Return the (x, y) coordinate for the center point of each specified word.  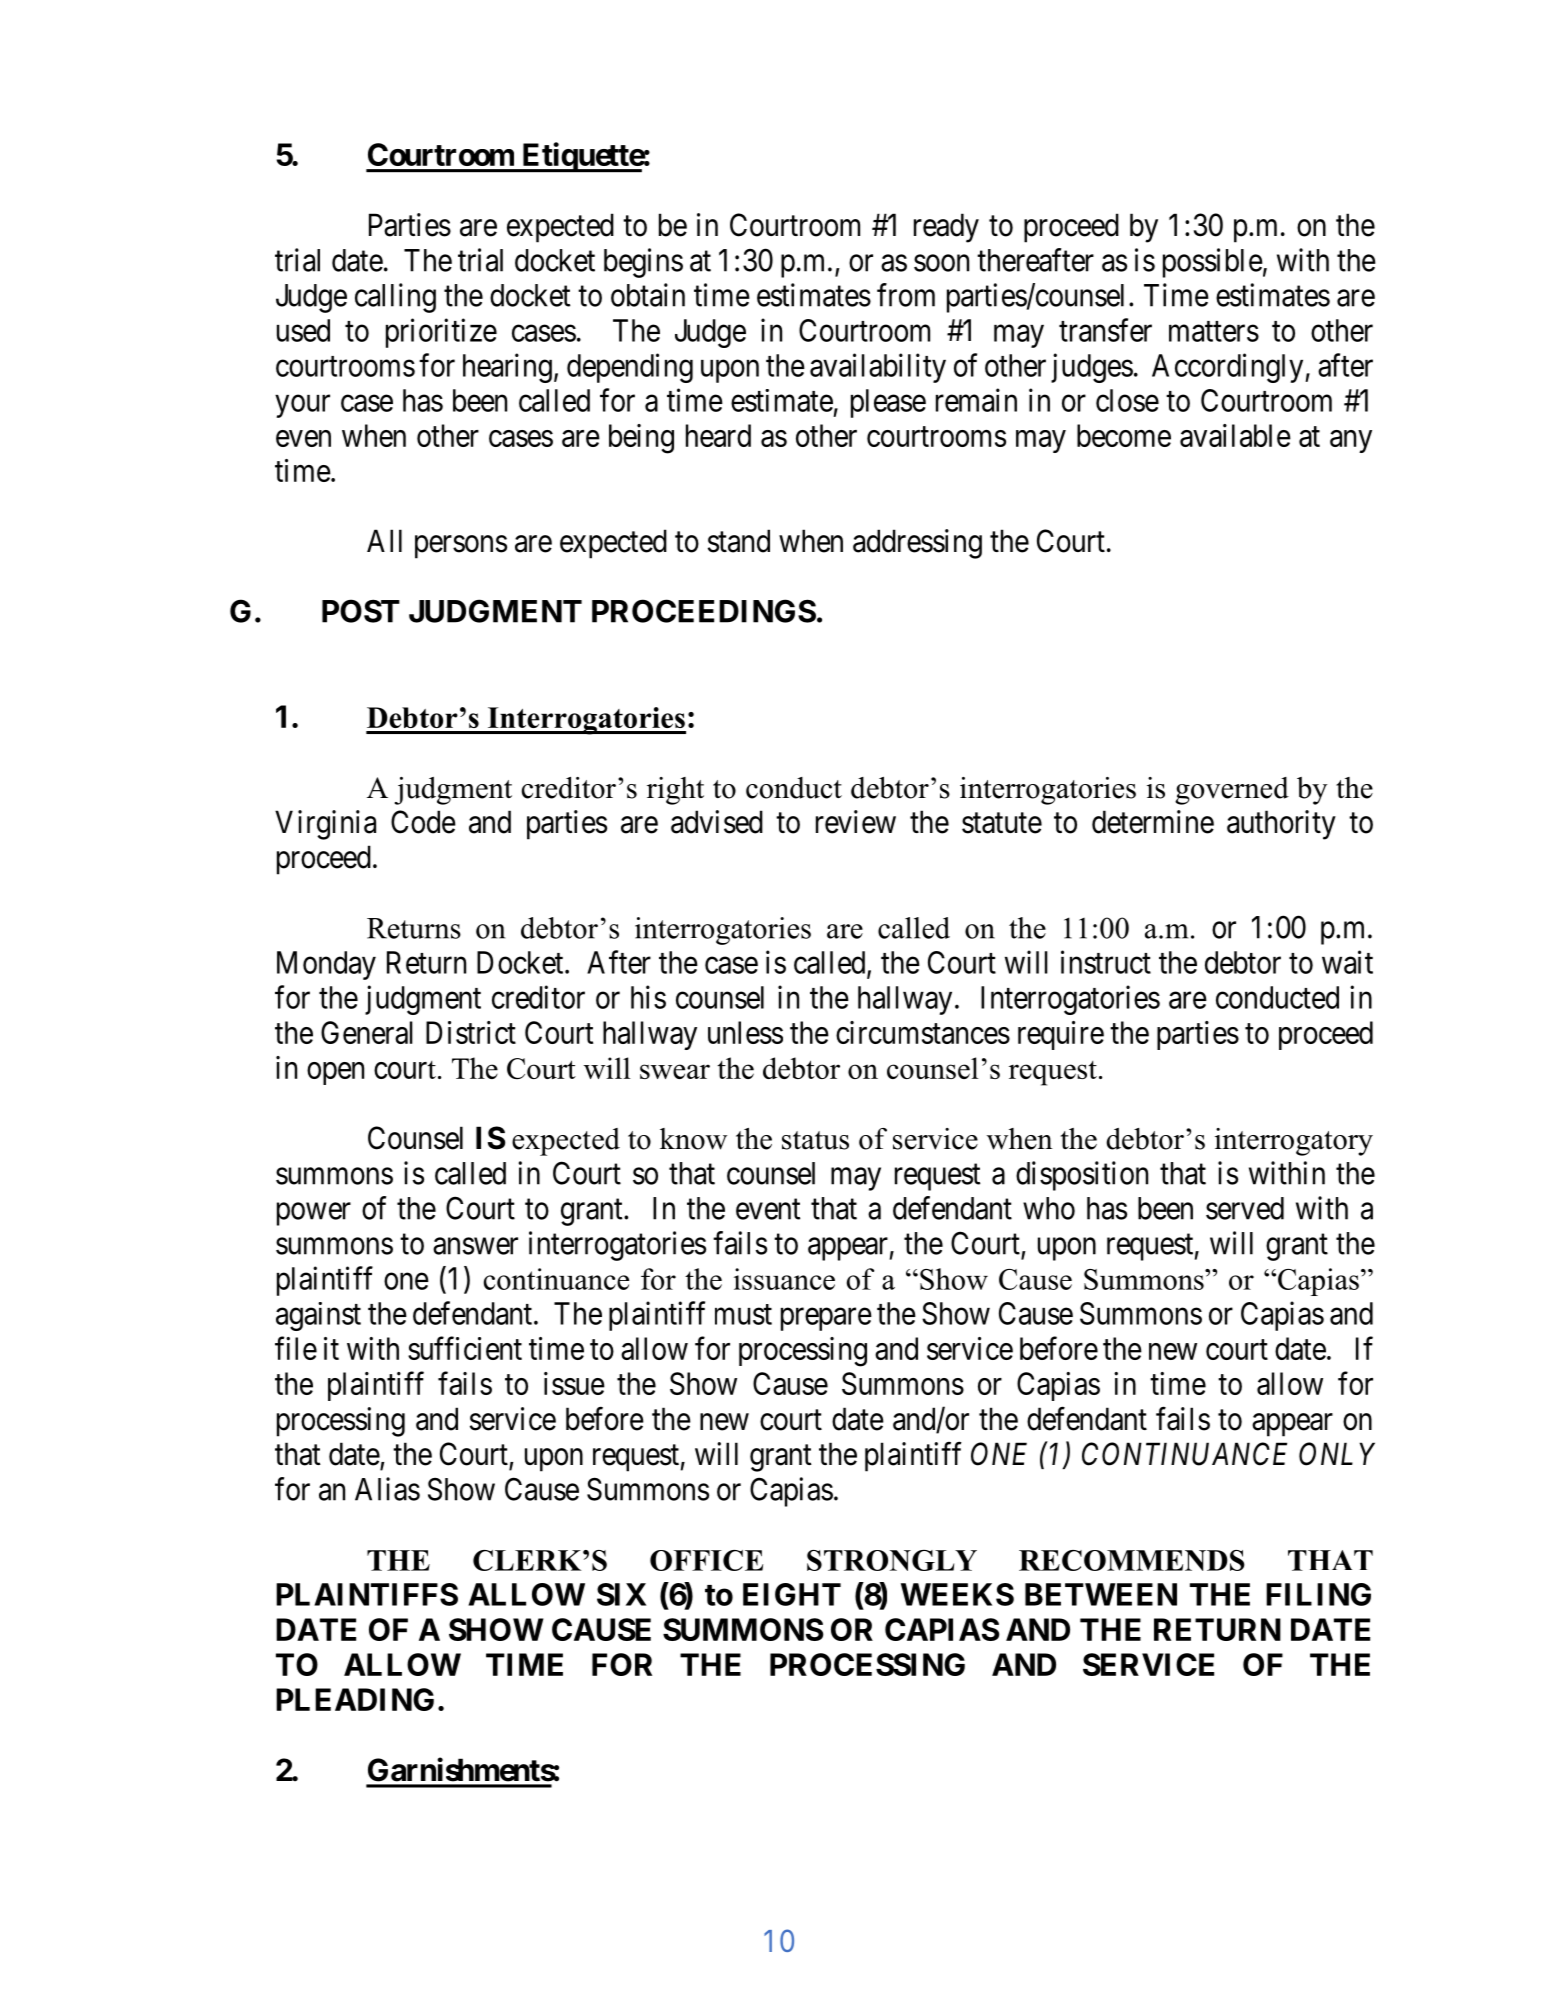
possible (1213, 263)
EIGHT (792, 1594)
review (856, 822)
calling (395, 298)
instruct (1106, 962)
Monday (326, 965)
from (906, 295)
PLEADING (355, 1699)
